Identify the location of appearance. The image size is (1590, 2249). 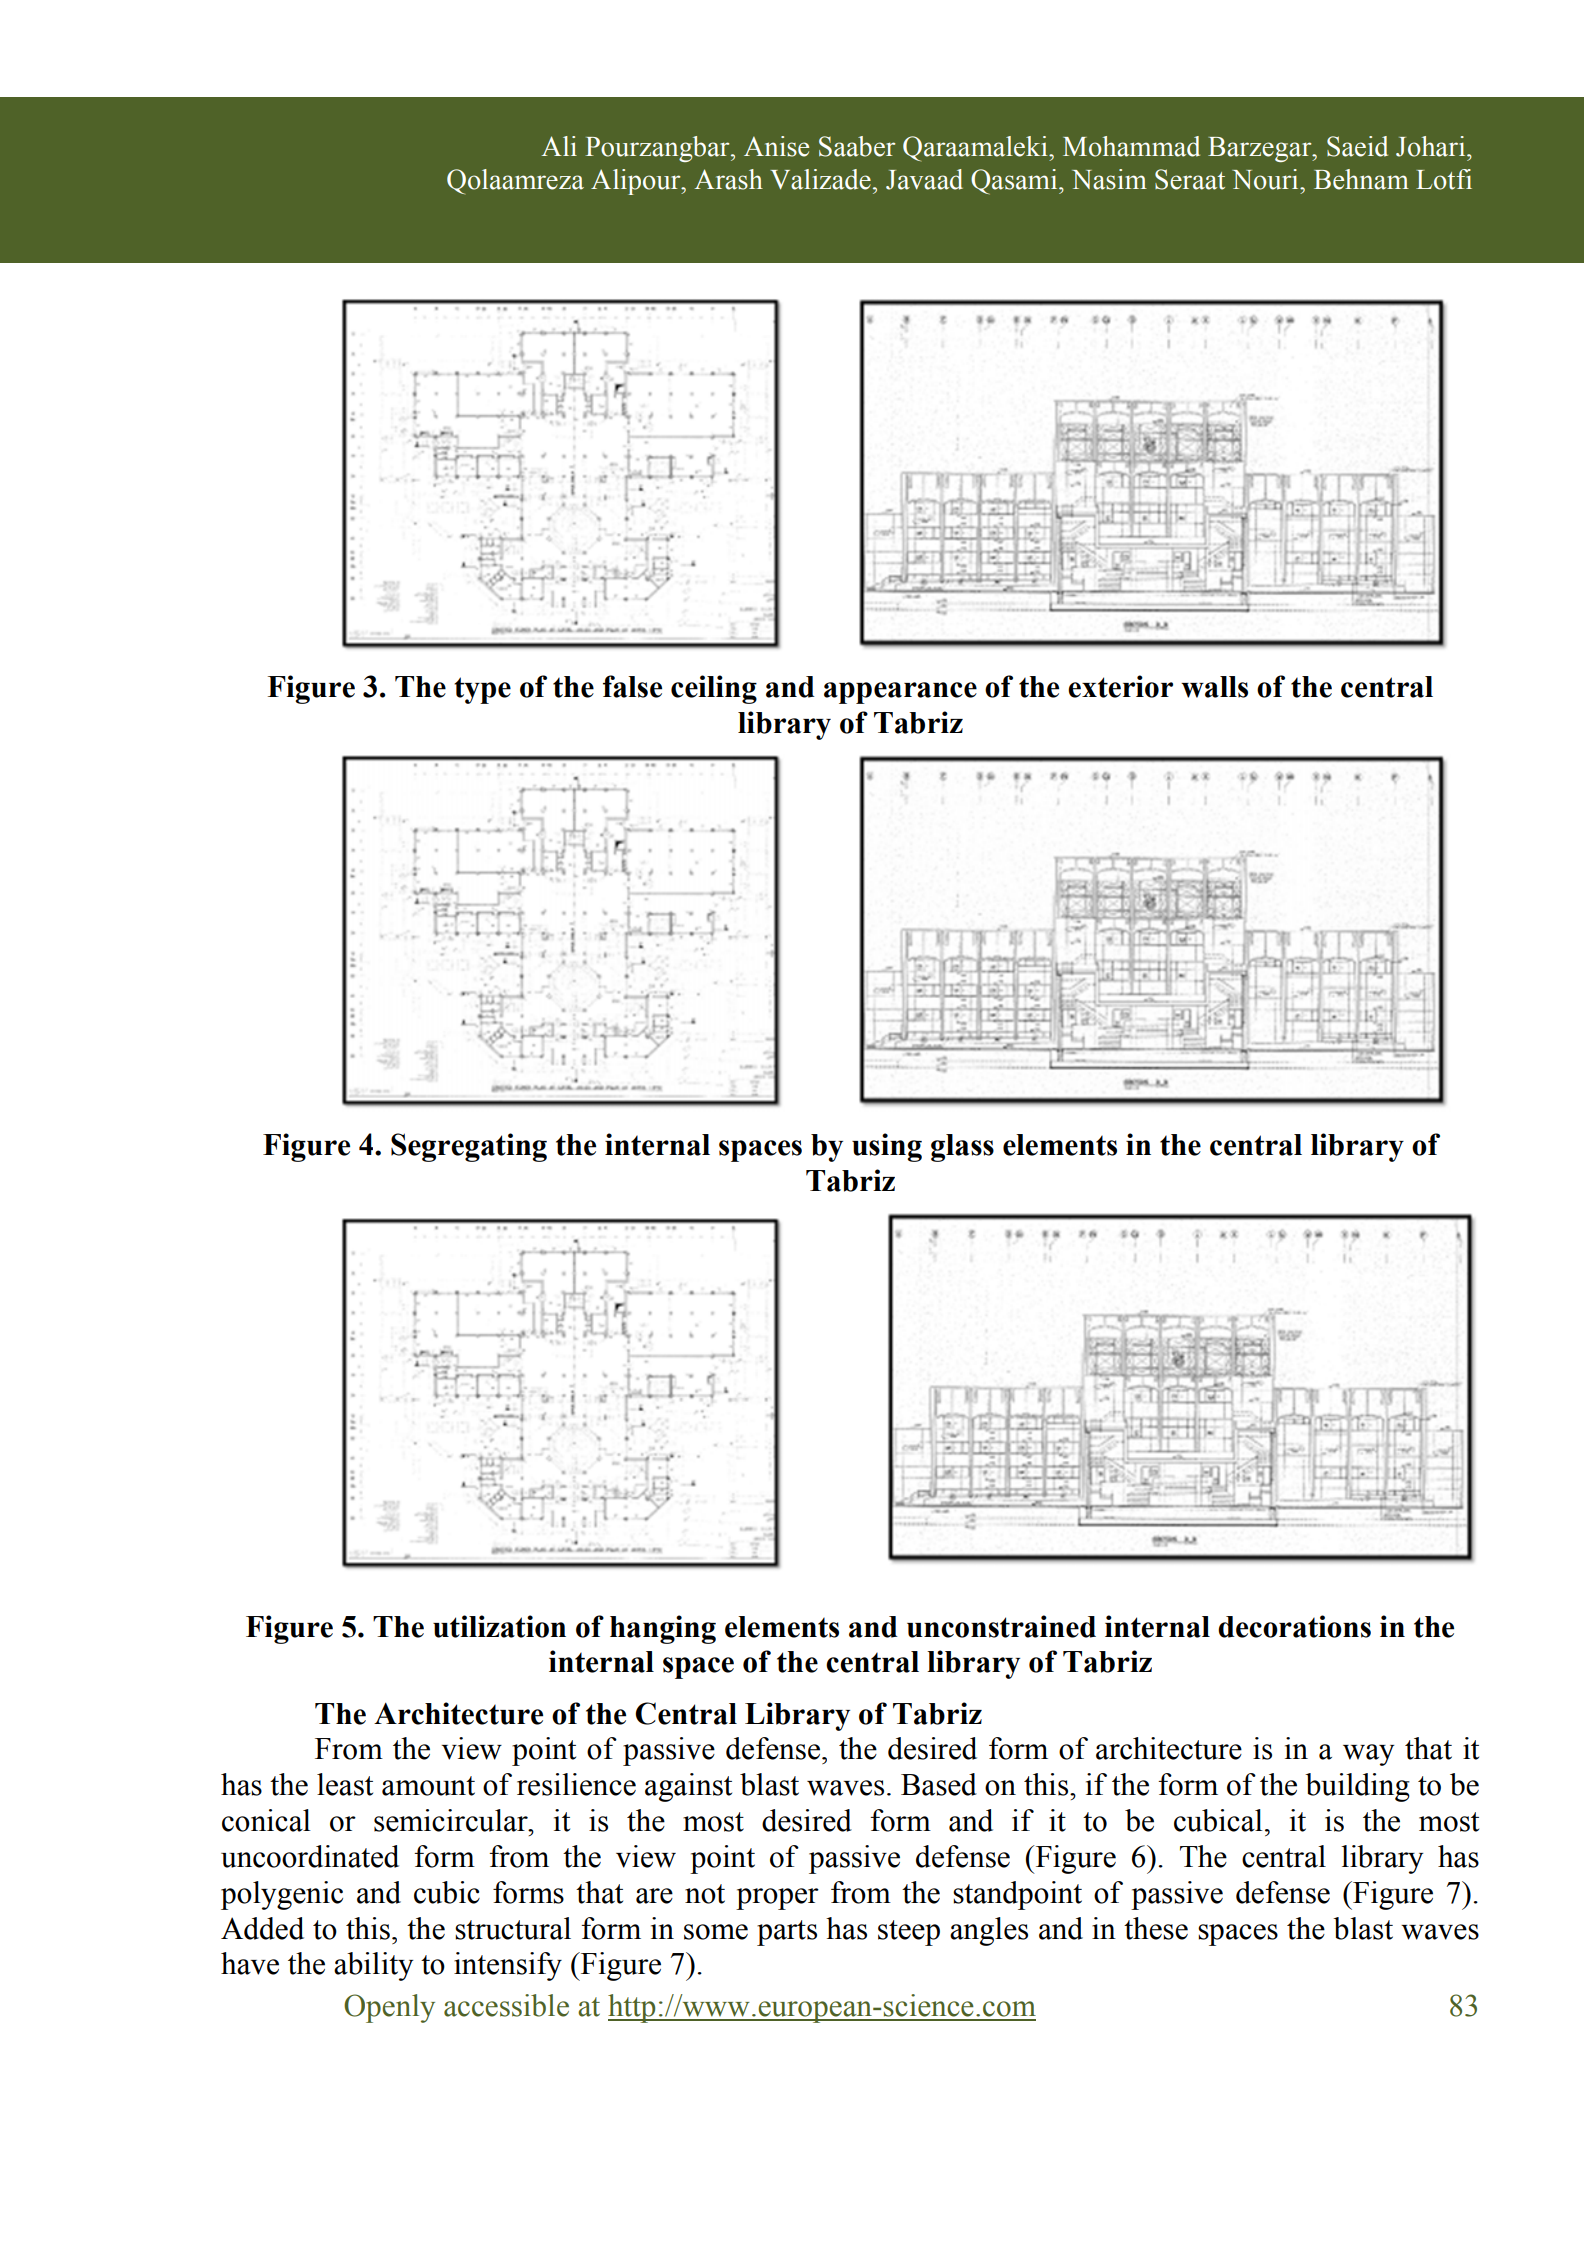
(900, 693).
